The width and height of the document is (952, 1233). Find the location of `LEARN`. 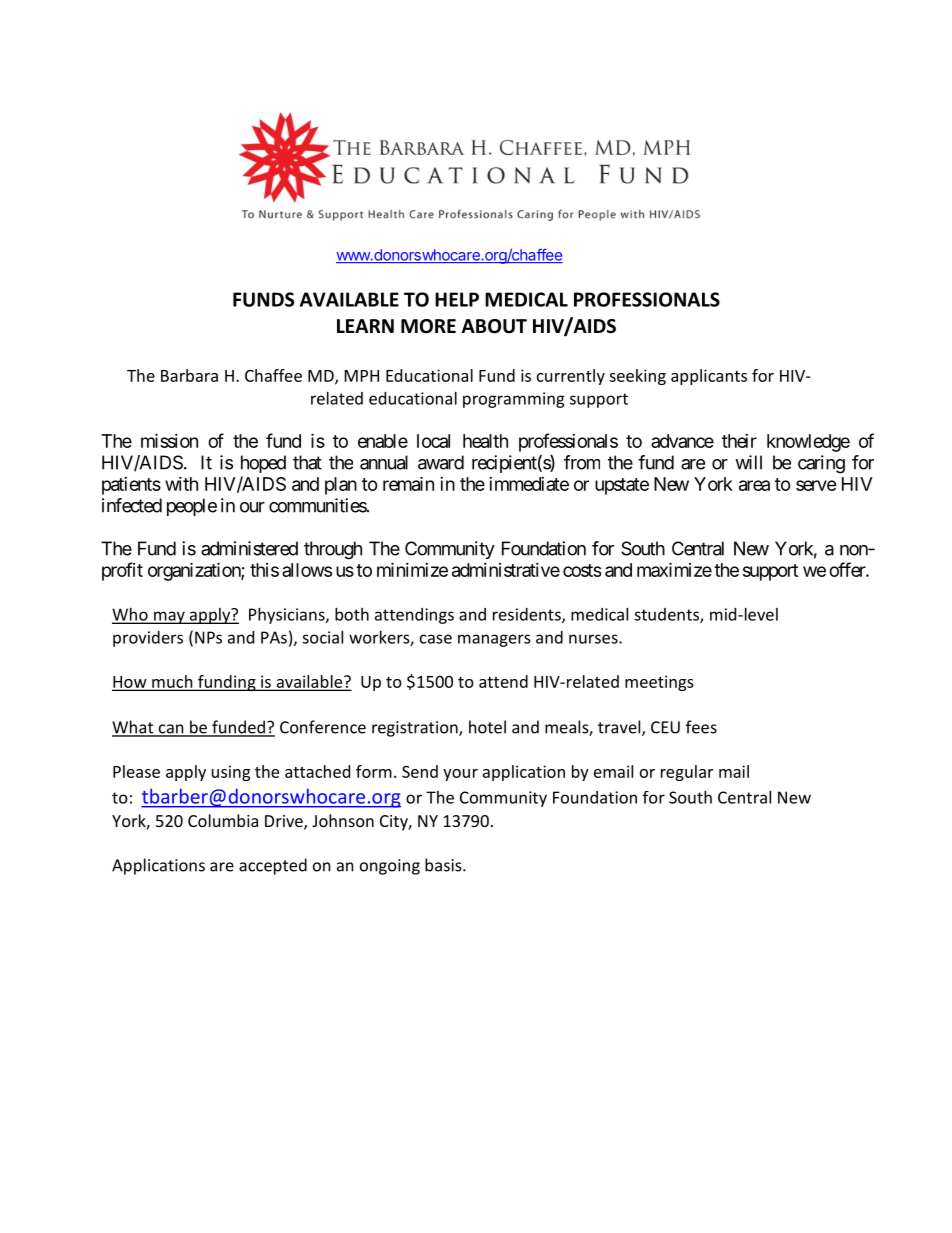

LEARN is located at coordinates (365, 326).
